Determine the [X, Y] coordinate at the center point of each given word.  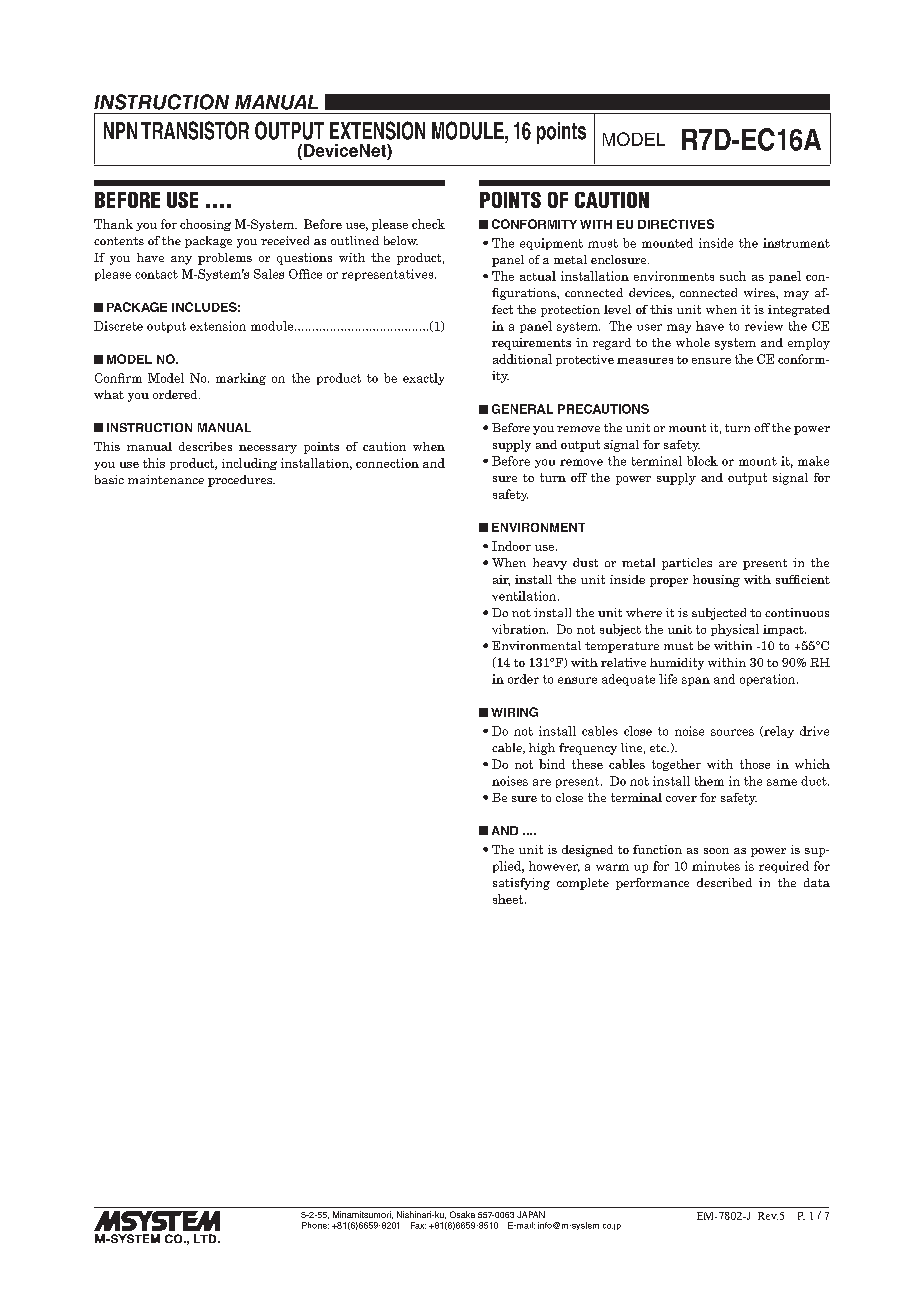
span [696, 681]
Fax [418, 1225]
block [702, 461]
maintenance [166, 479]
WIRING [514, 712]
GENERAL [522, 409]
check [428, 224]
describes [205, 446]
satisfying [521, 884]
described [724, 882]
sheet [509, 899]
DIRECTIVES [676, 224]
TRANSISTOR [195, 130]
